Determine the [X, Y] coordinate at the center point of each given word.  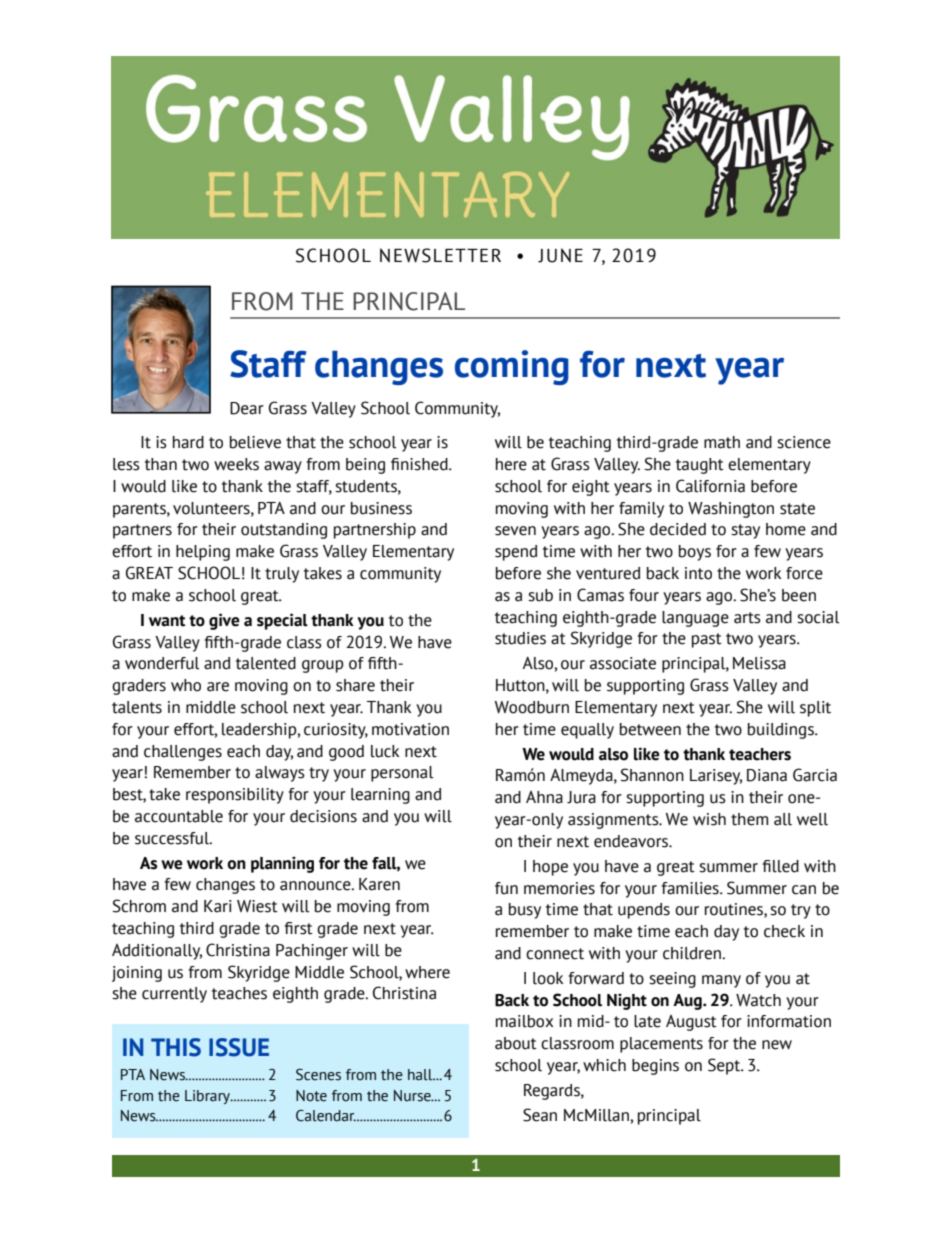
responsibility [235, 796]
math [722, 442]
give [224, 621]
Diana [767, 775]
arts [747, 618]
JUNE [560, 255]
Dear [247, 408]
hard [188, 442]
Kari [218, 906]
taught [700, 466]
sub [540, 595]
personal [402, 774]
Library [209, 1097]
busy [525, 911]
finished [420, 464]
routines [735, 910]
